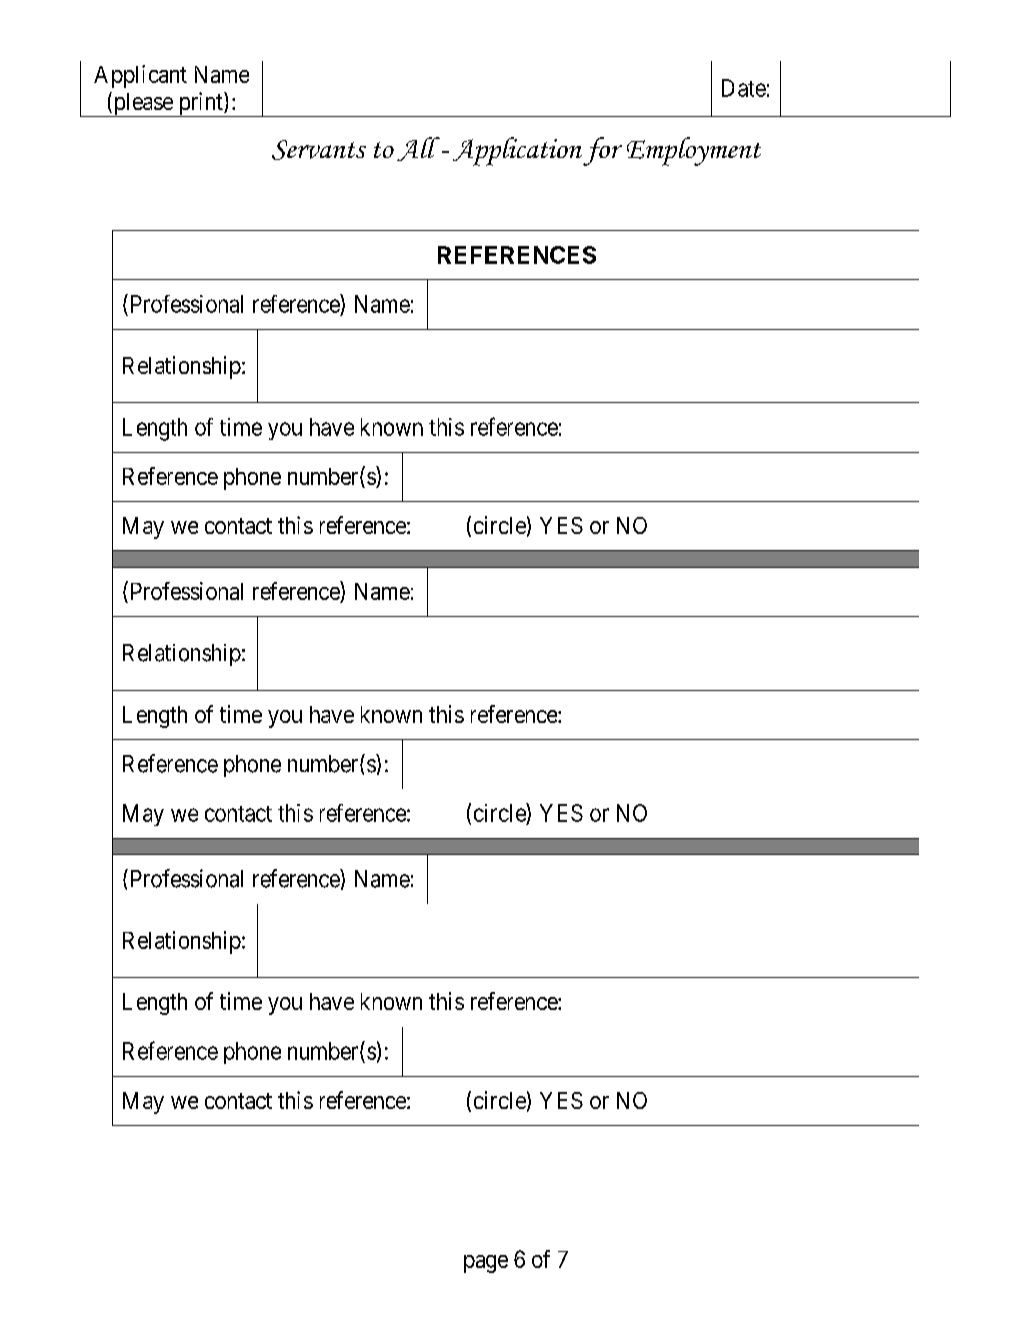 The image size is (1031, 1334). Describe the element at coordinates (486, 1264) in the screenshot. I see `page` at that location.
